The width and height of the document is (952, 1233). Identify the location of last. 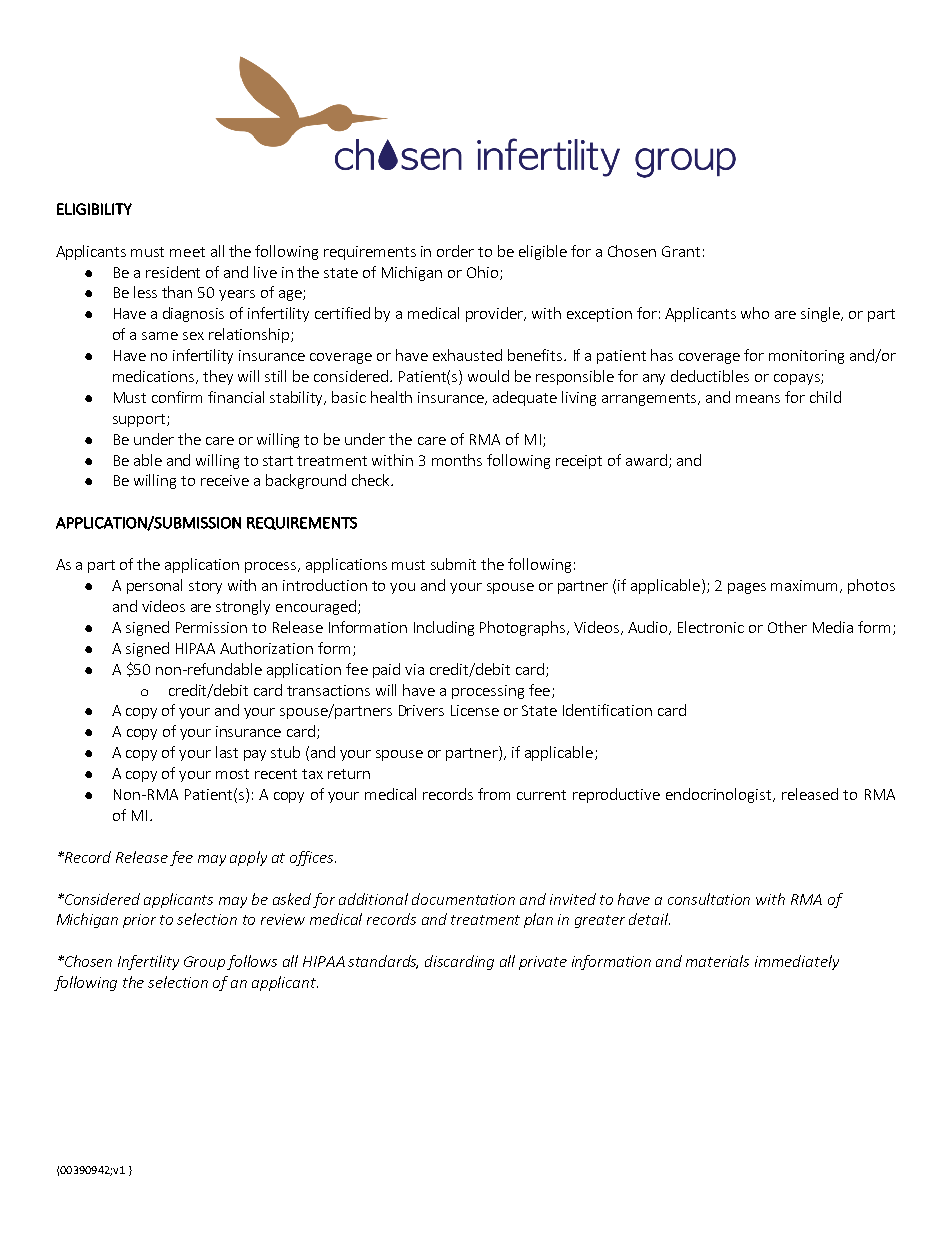
(227, 752).
